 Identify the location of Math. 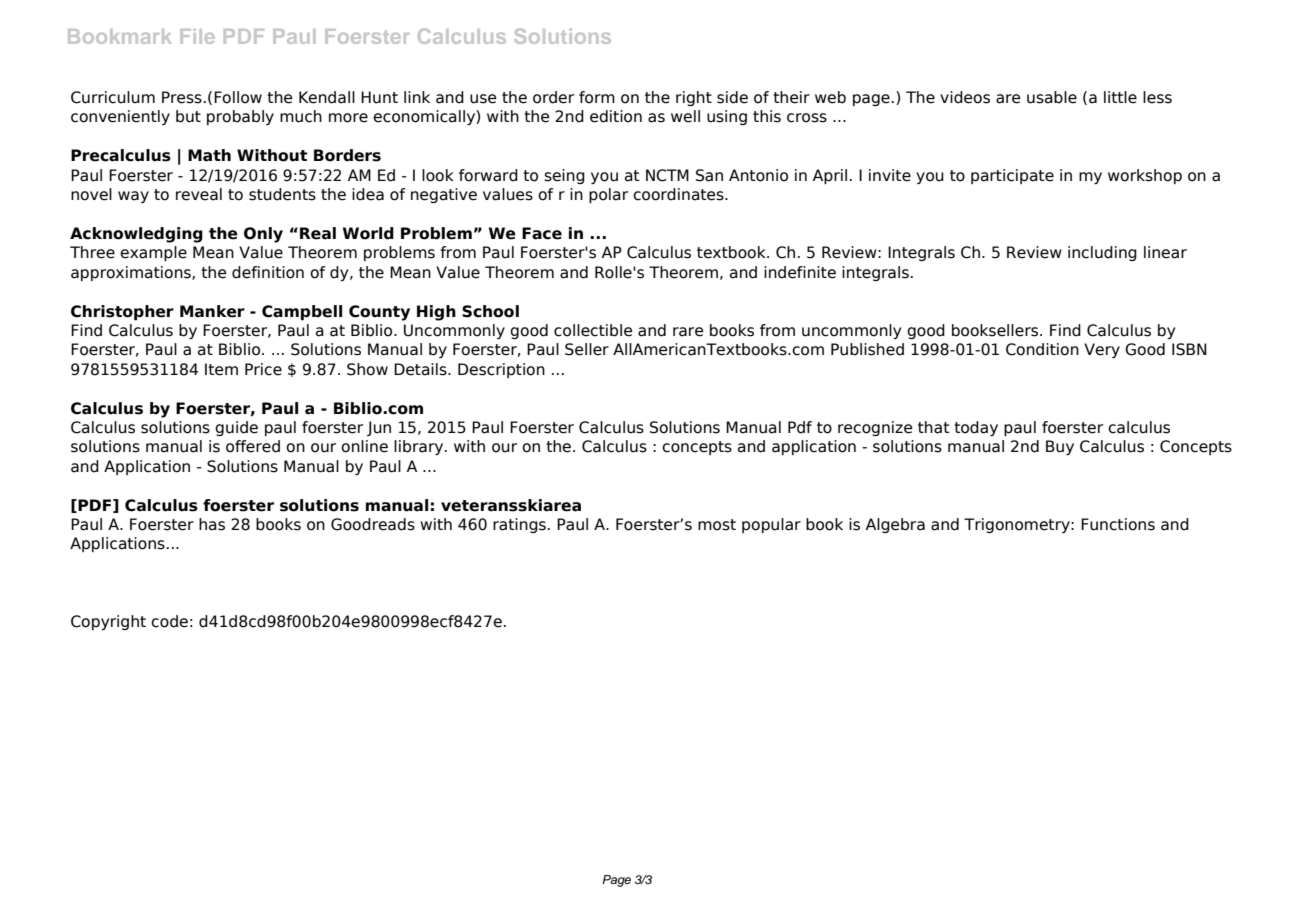
(209, 155).
